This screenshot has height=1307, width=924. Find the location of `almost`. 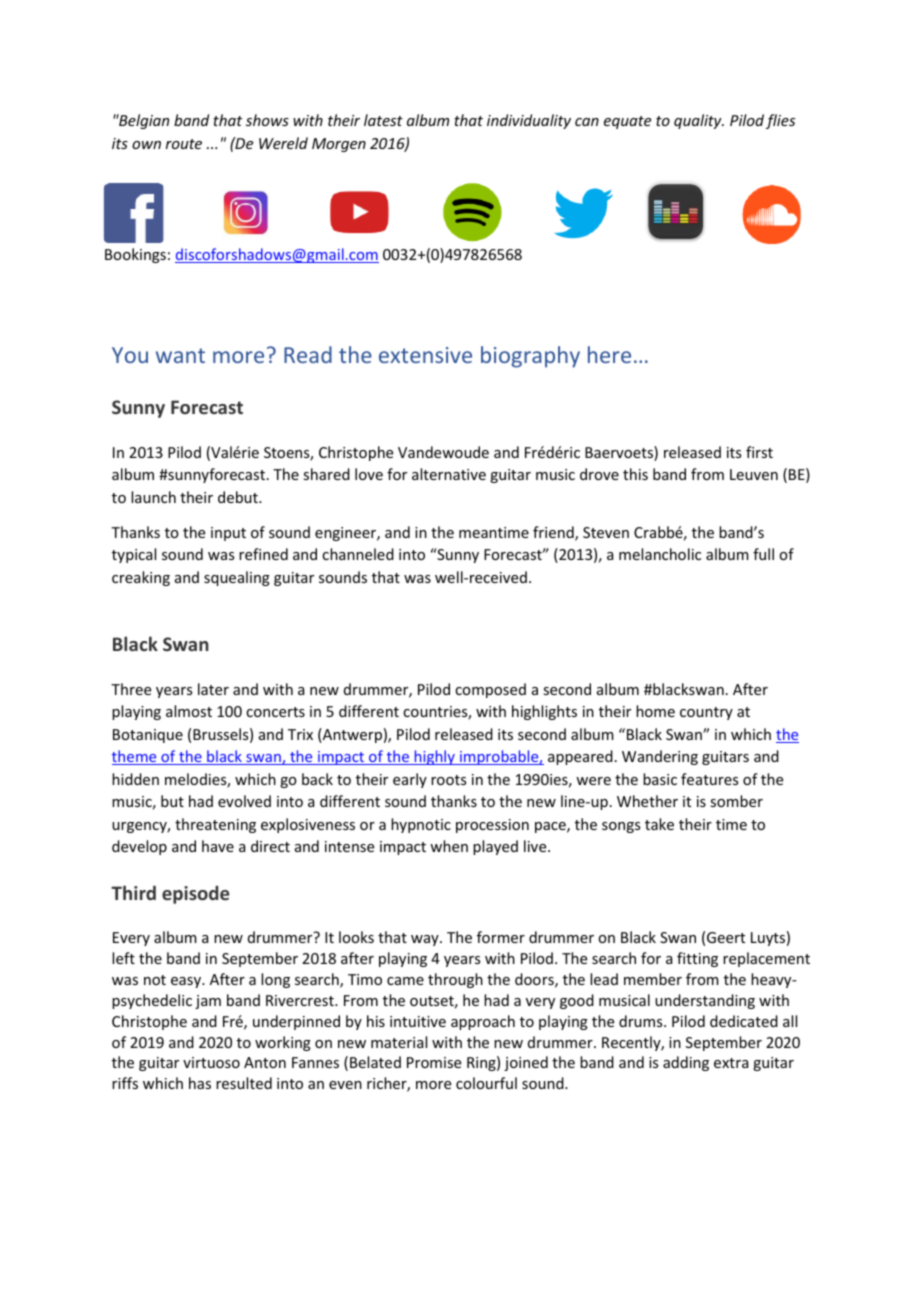

almost is located at coordinates (189, 711).
